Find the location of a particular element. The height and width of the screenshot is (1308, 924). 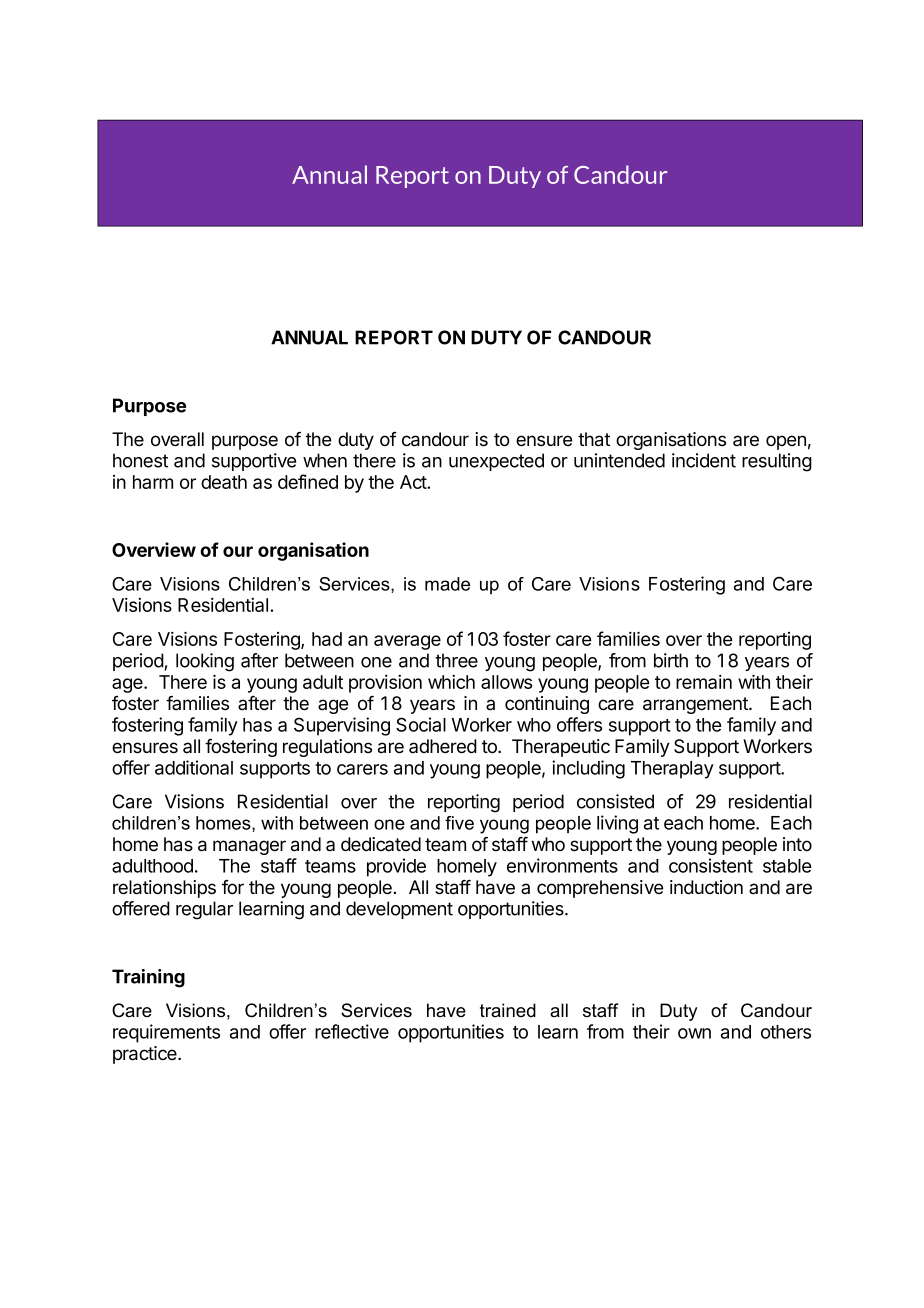

birth is located at coordinates (671, 660).
